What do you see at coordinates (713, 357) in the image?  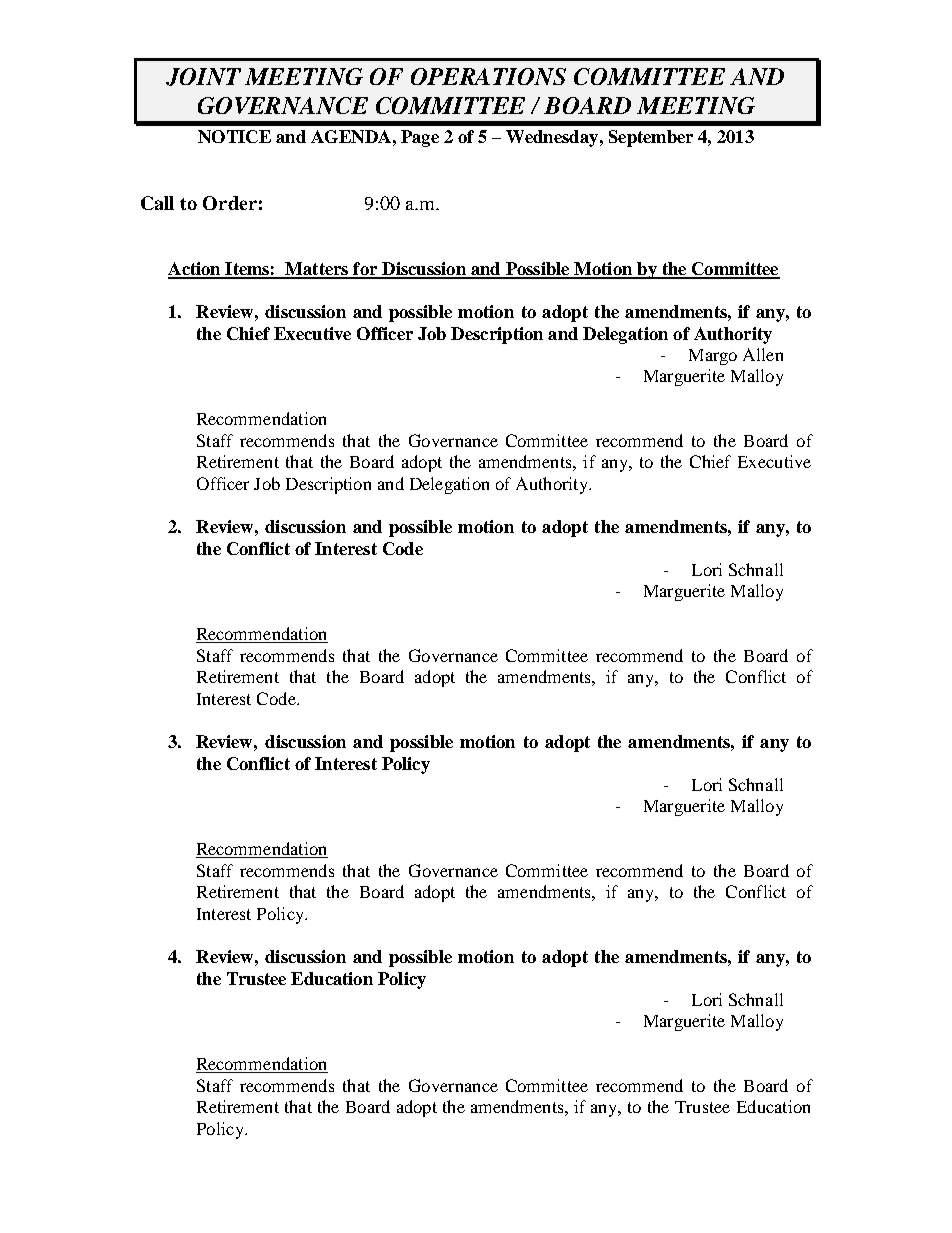 I see `Margo` at bounding box center [713, 357].
